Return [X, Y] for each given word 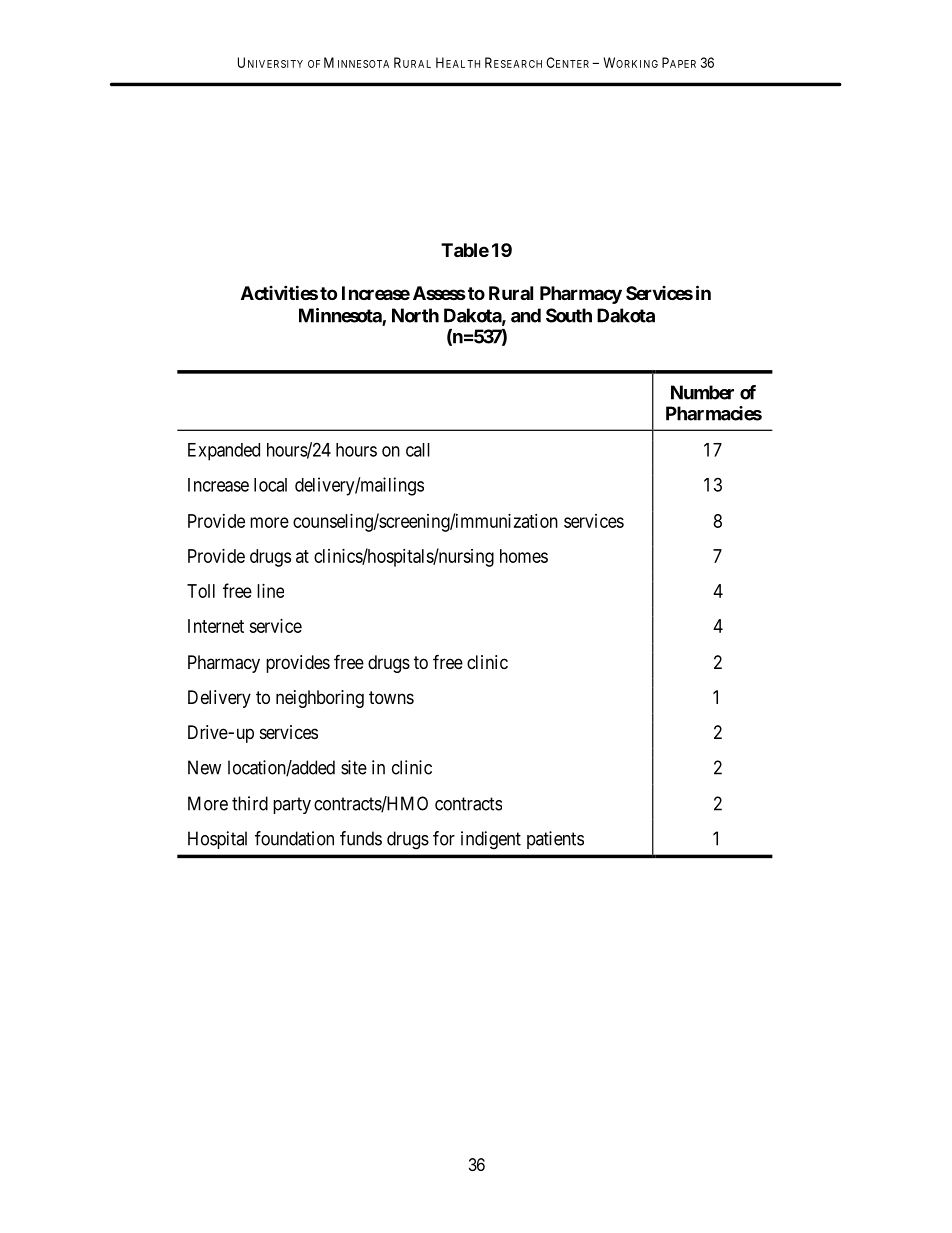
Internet [216, 626]
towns [391, 697]
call [418, 450]
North [415, 315]
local [270, 485]
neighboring [320, 699]
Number [702, 392]
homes [524, 556]
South [569, 315]
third [250, 803]
